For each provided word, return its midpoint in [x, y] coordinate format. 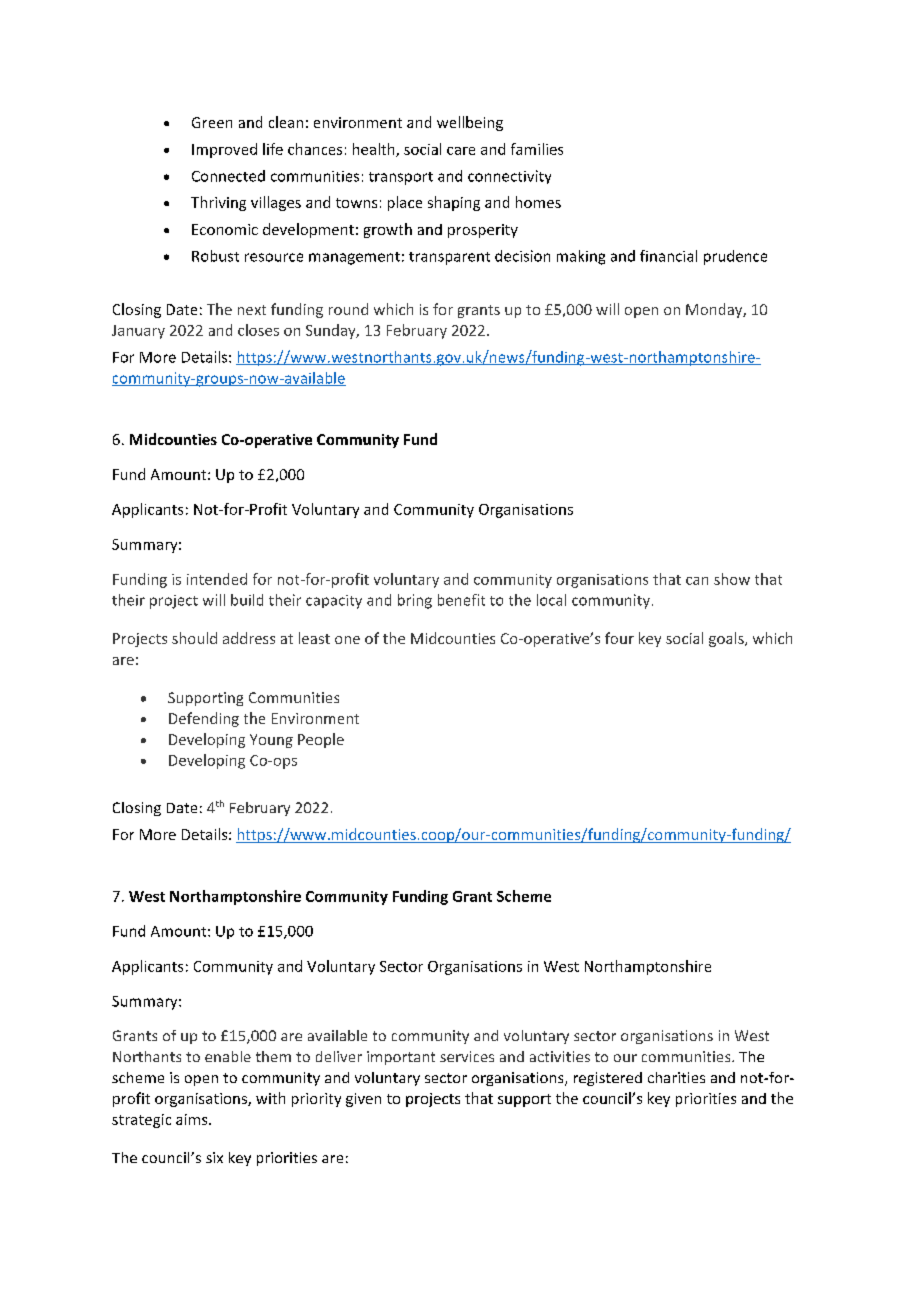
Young [271, 741]
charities [676, 1077]
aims [193, 1119]
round [348, 309]
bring [415, 601]
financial [668, 256]
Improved [224, 150]
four [619, 638]
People [321, 740]
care [461, 151]
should [194, 638]
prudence [735, 257]
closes [258, 330]
